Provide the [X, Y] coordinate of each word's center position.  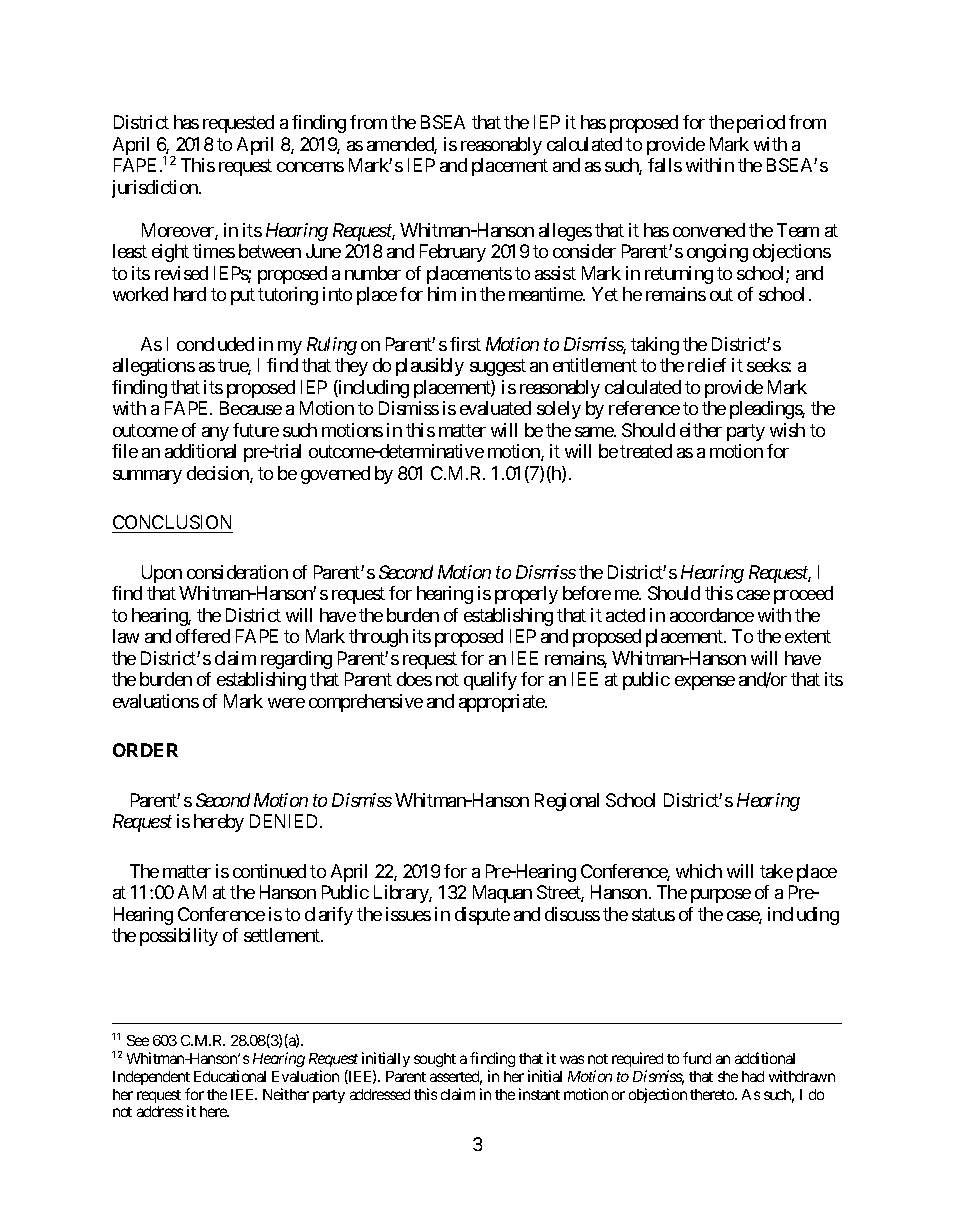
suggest [498, 367]
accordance [712, 615]
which [699, 871]
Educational [230, 1076]
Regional [567, 802]
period [761, 124]
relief [707, 365]
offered [203, 636]
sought [435, 1060]
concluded [215, 344]
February [453, 253]
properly [526, 595]
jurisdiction [156, 189]
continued [269, 871]
